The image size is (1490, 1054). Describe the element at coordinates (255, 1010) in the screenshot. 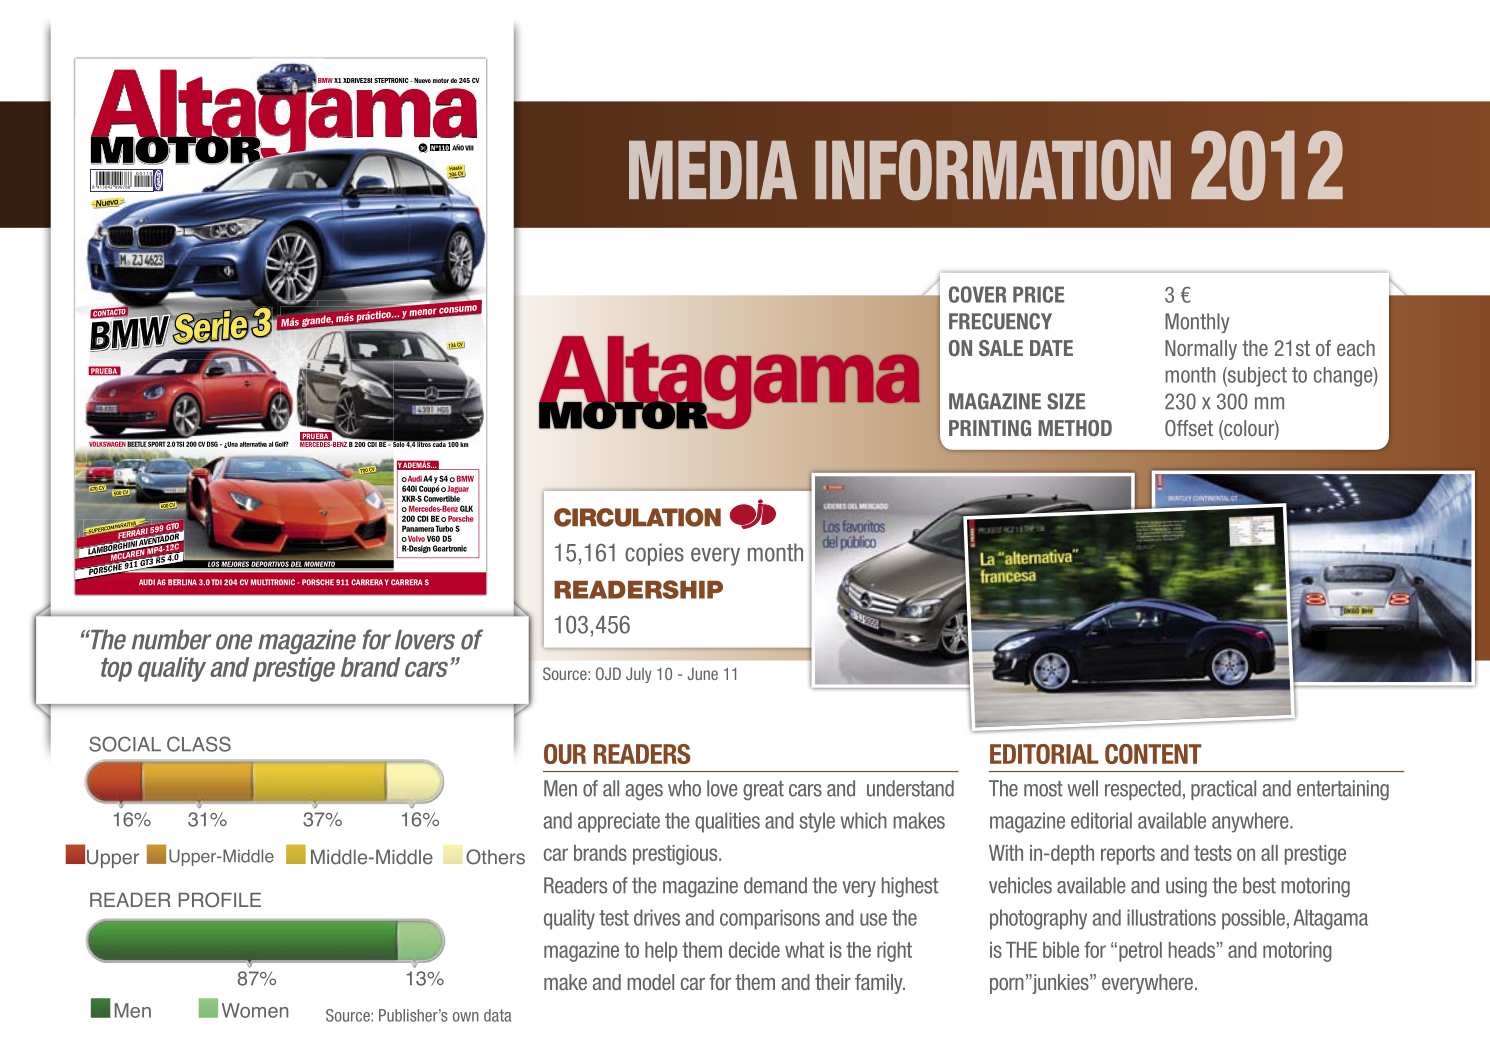

I see `Women` at that location.
